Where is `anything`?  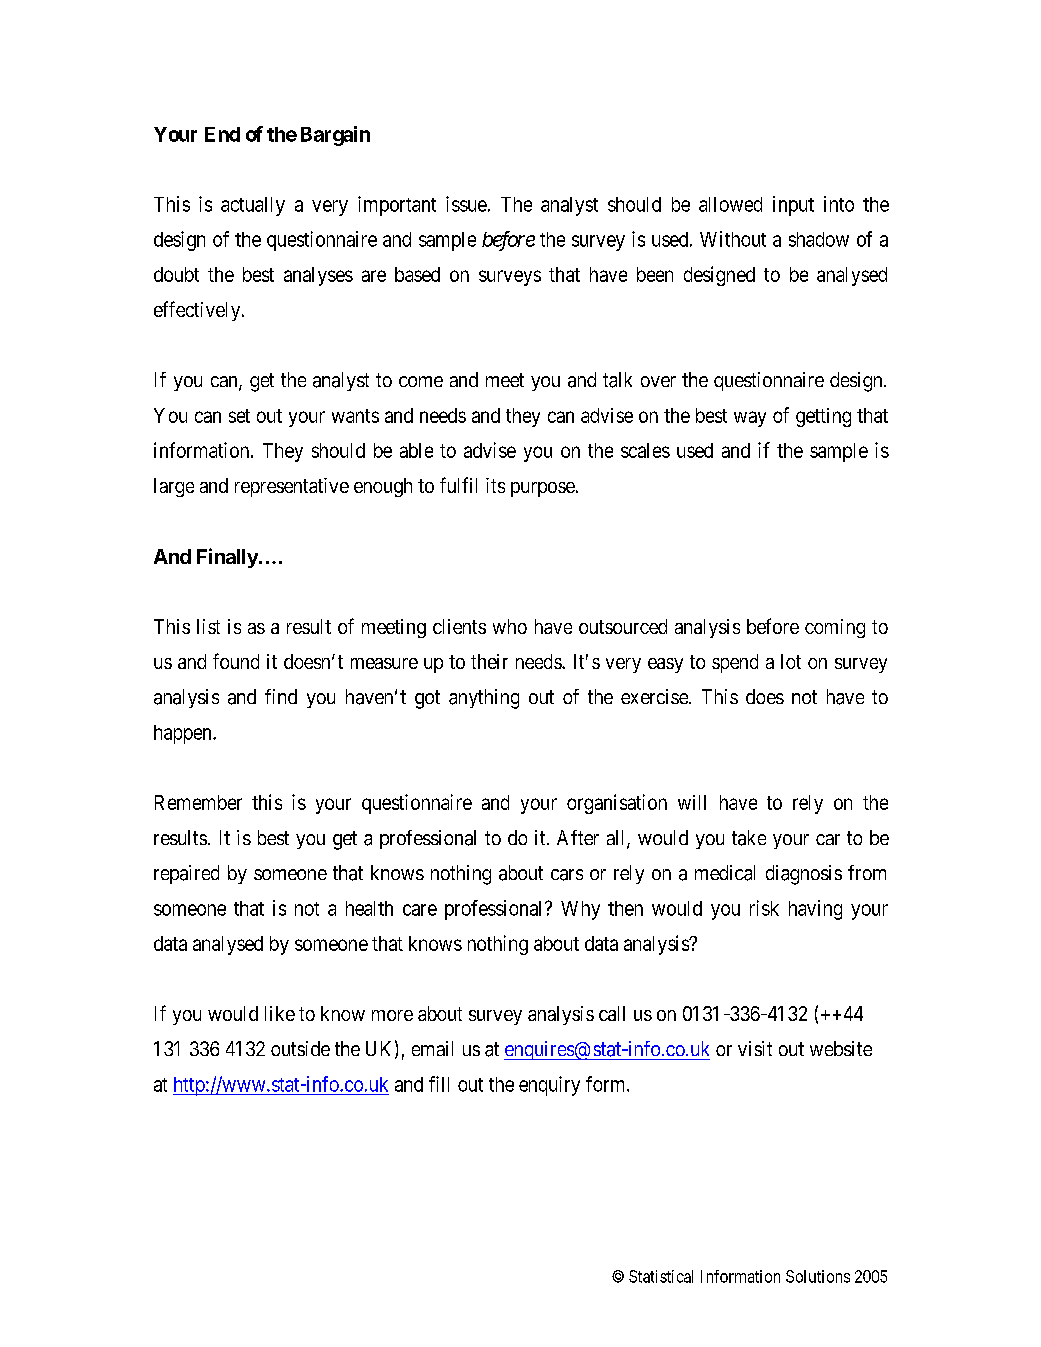
anything is located at coordinates (484, 699).
